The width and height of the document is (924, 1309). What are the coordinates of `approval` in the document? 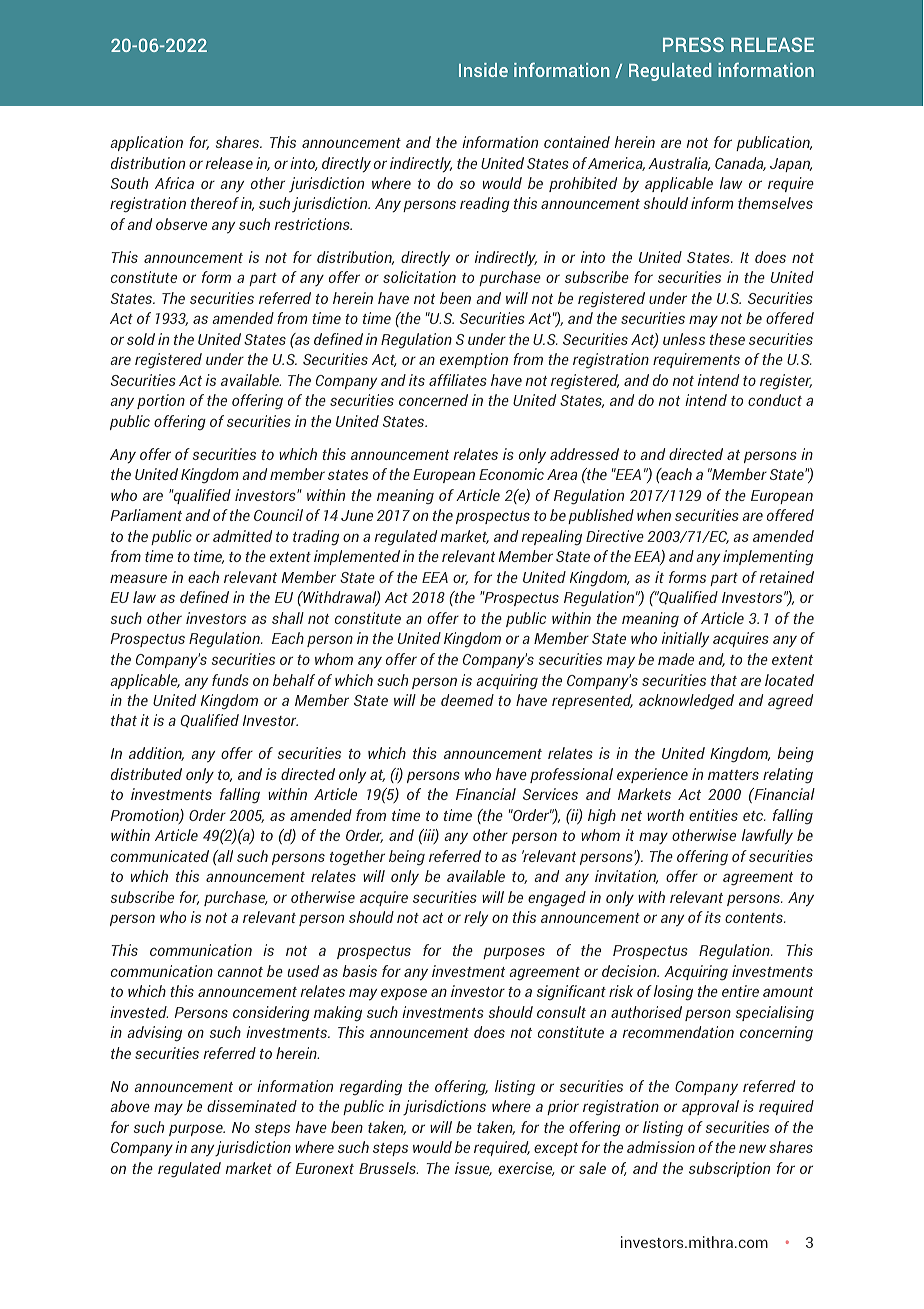 It's located at (710, 1107).
